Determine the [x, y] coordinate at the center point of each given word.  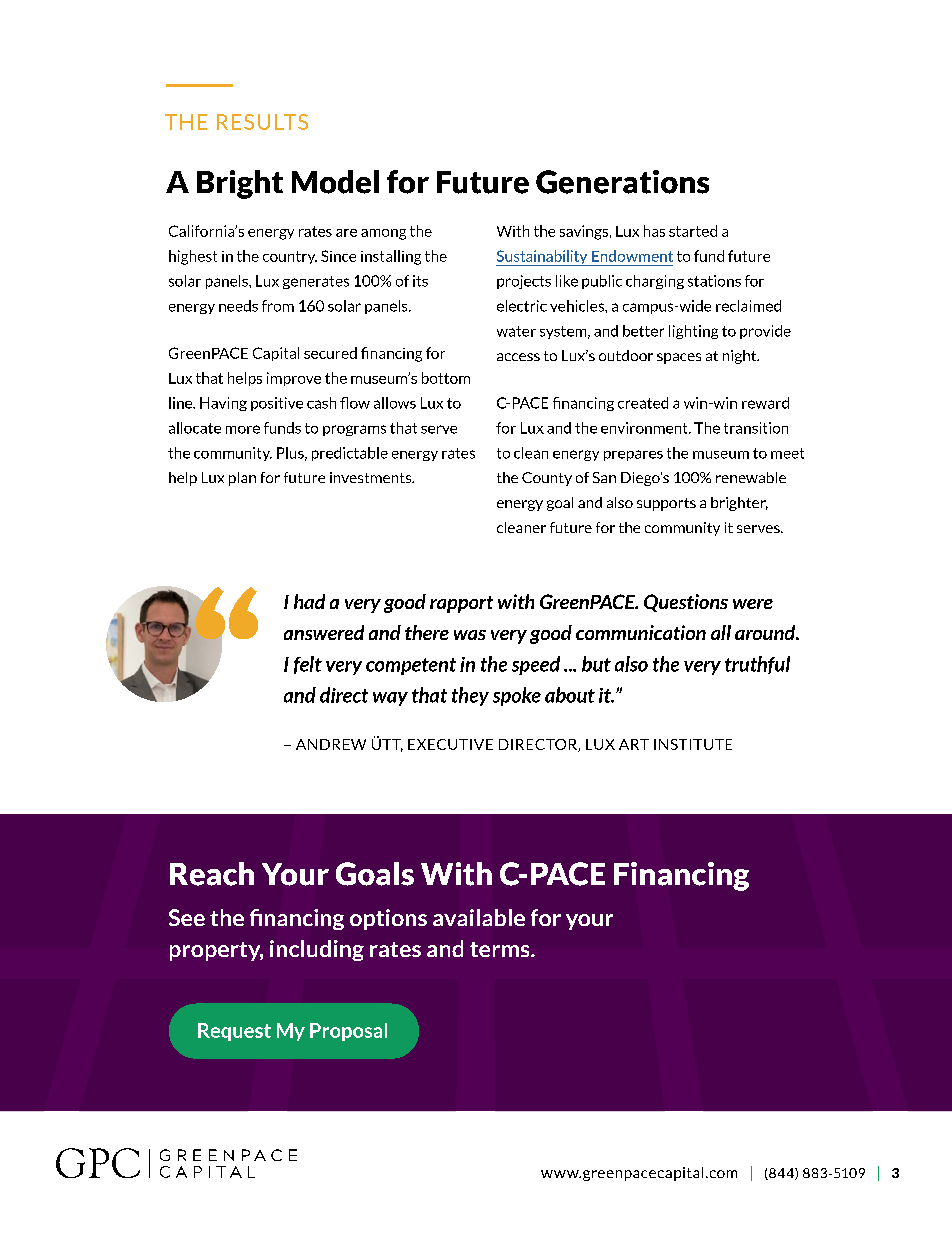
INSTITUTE [693, 744]
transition [756, 428]
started [693, 231]
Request [234, 1032]
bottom [446, 378]
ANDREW [331, 744]
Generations [622, 182]
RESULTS [262, 122]
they [470, 696]
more [243, 429]
